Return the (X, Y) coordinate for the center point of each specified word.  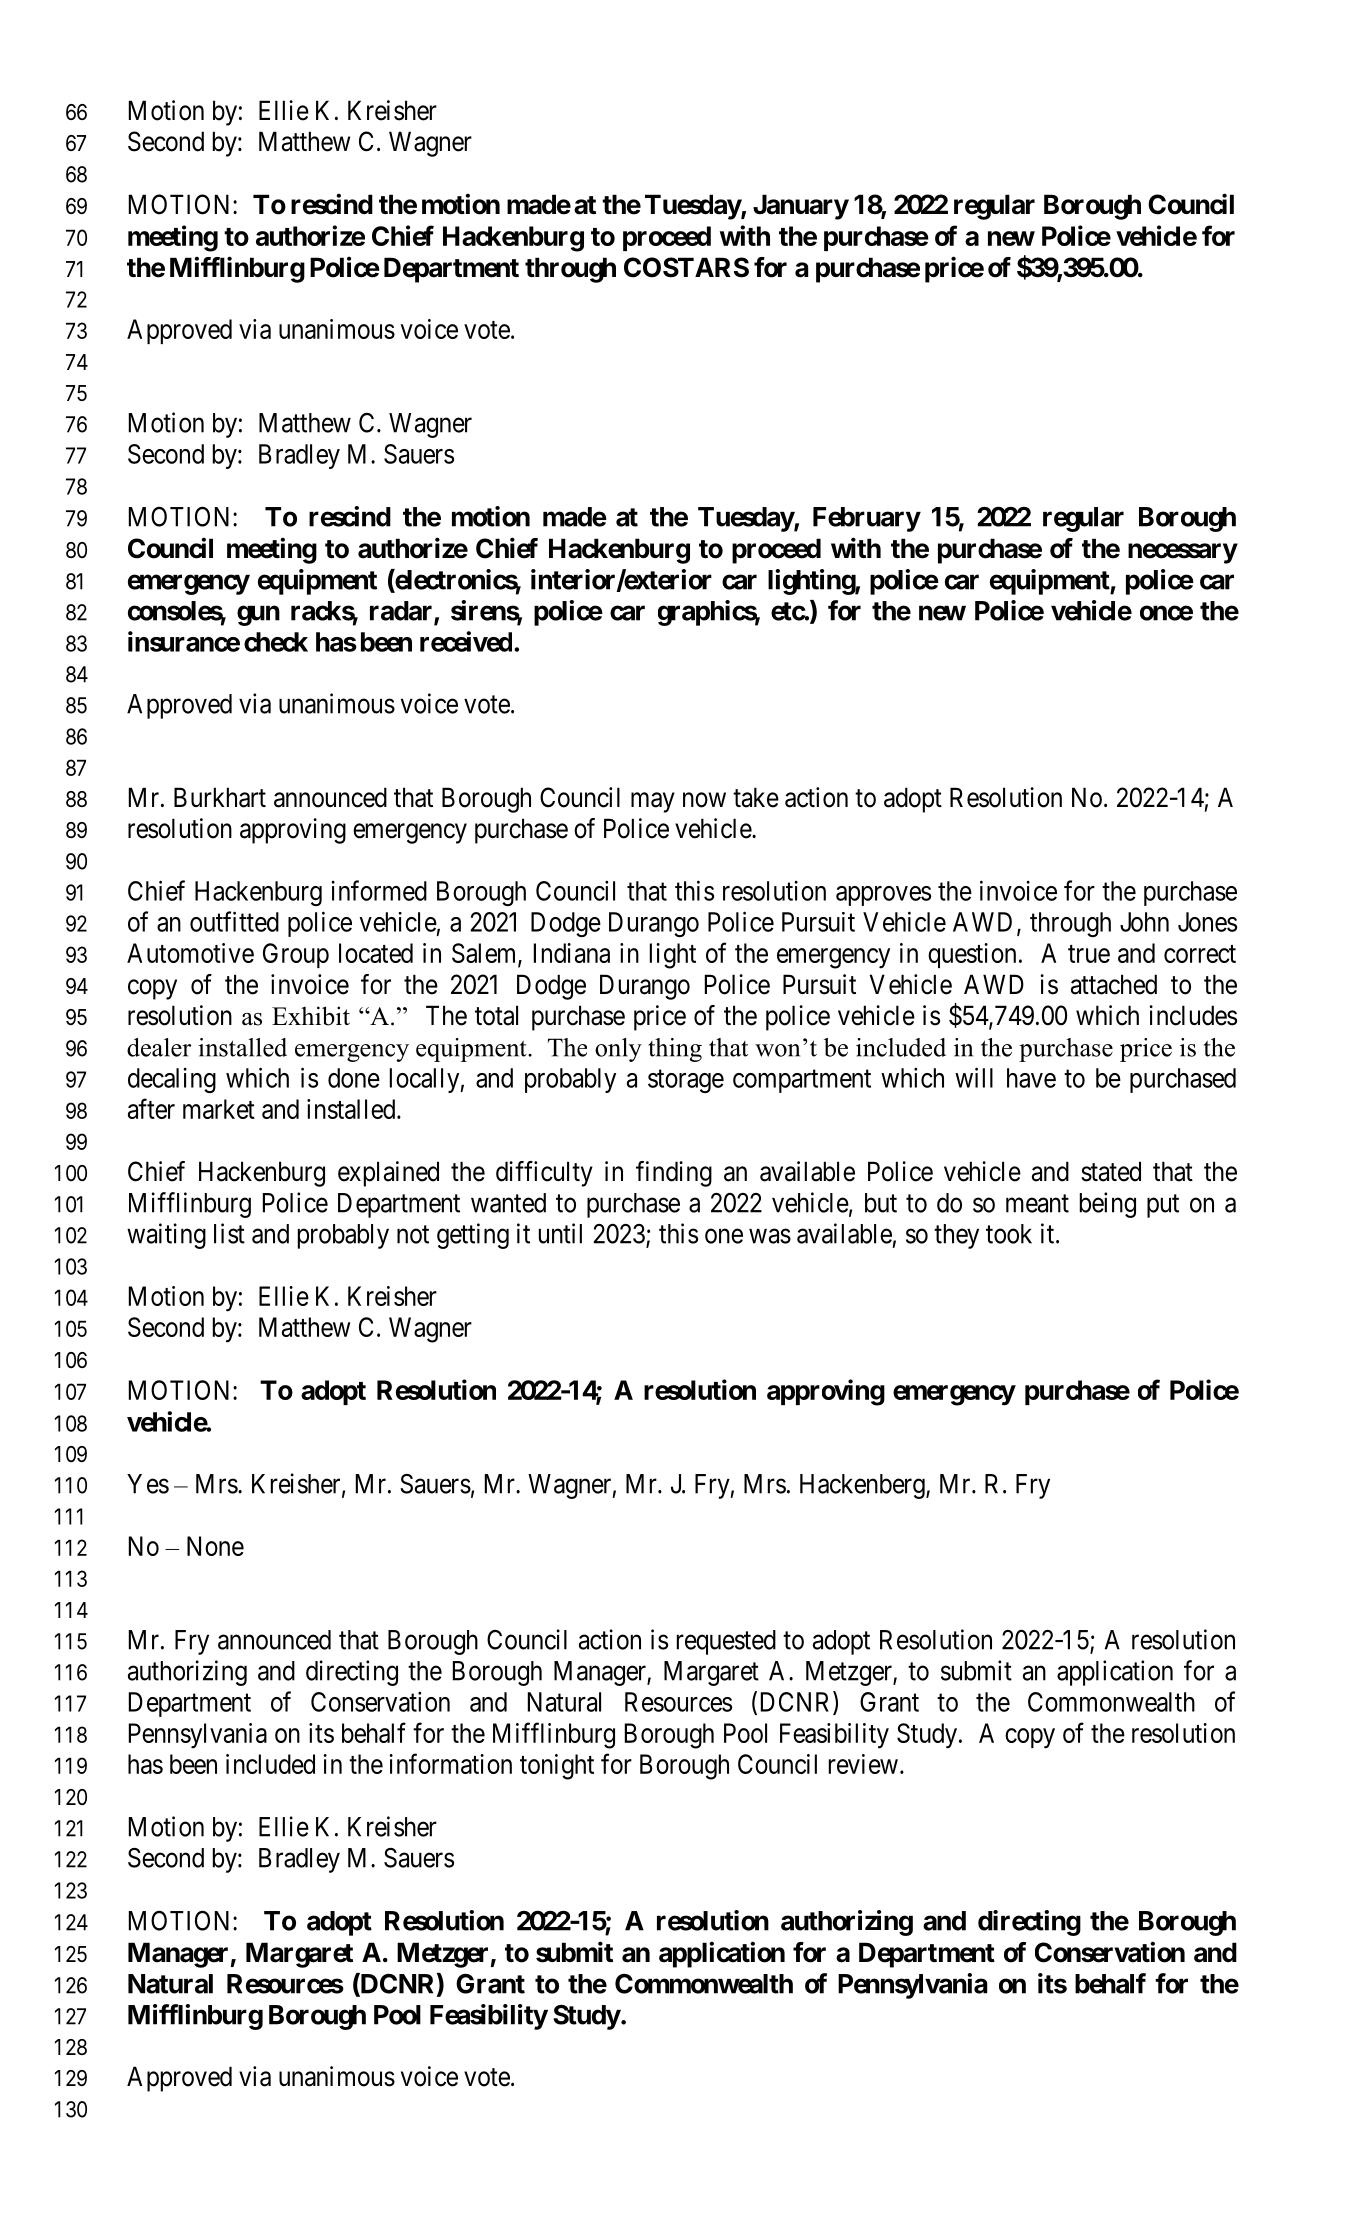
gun (258, 615)
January (801, 207)
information (450, 1763)
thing (675, 1050)
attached (1114, 984)
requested (726, 1642)
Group (296, 955)
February (866, 519)
